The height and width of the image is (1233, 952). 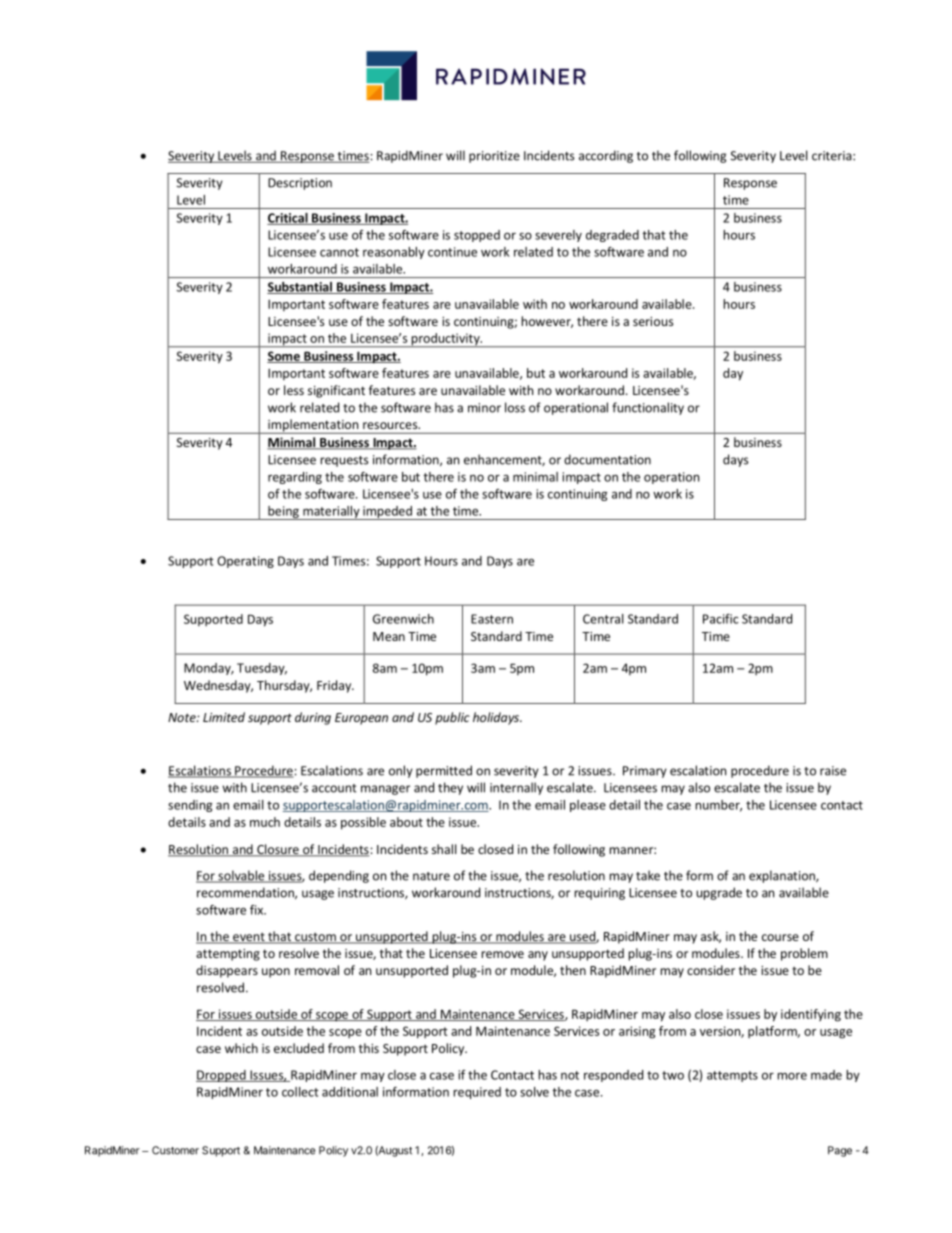 What do you see at coordinates (262, 669) in the image?
I see `Tuesday` at bounding box center [262, 669].
